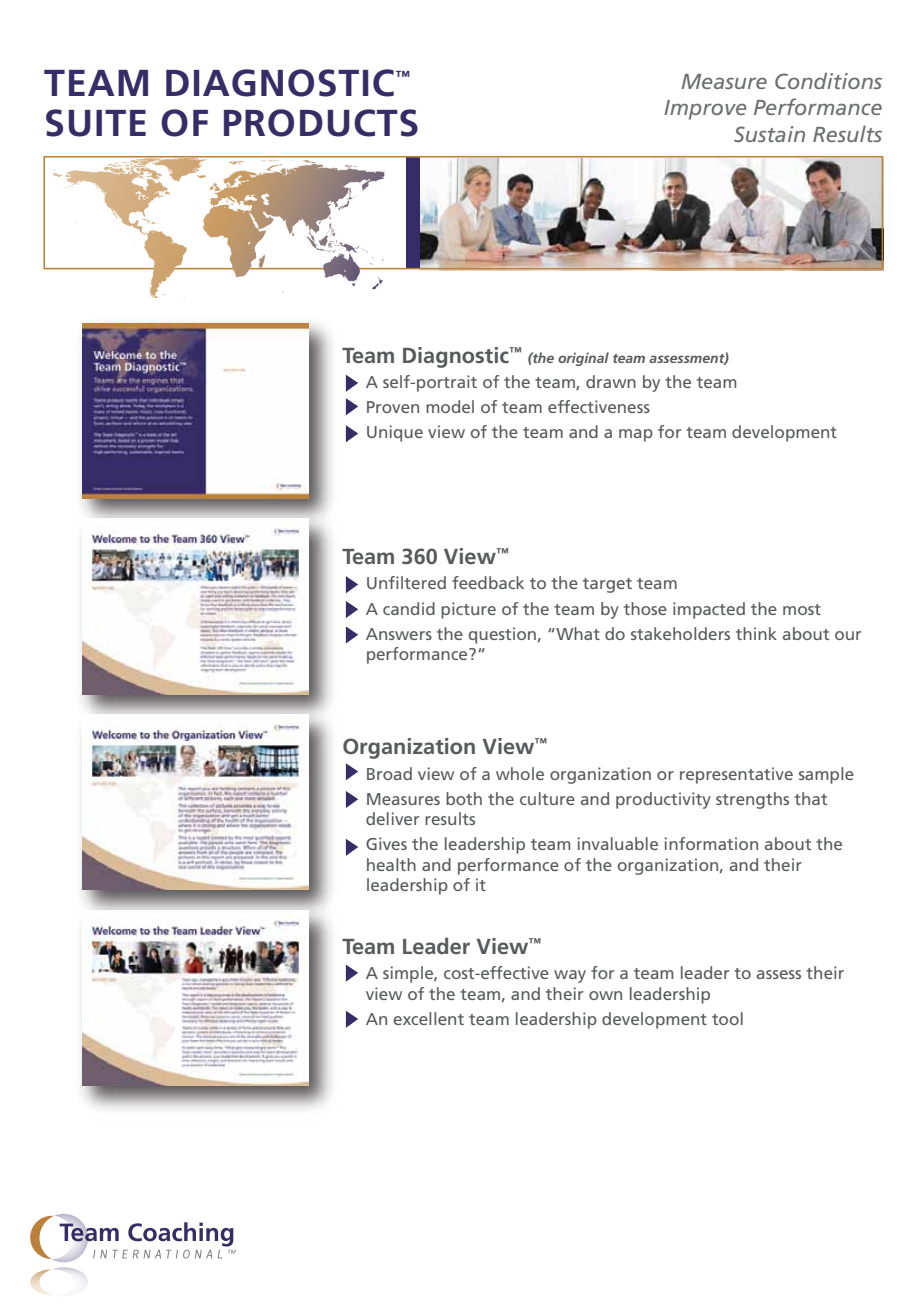 Image resolution: width=924 pixels, height=1308 pixels. What do you see at coordinates (96, 123) in the screenshot?
I see `SUITE` at bounding box center [96, 123].
